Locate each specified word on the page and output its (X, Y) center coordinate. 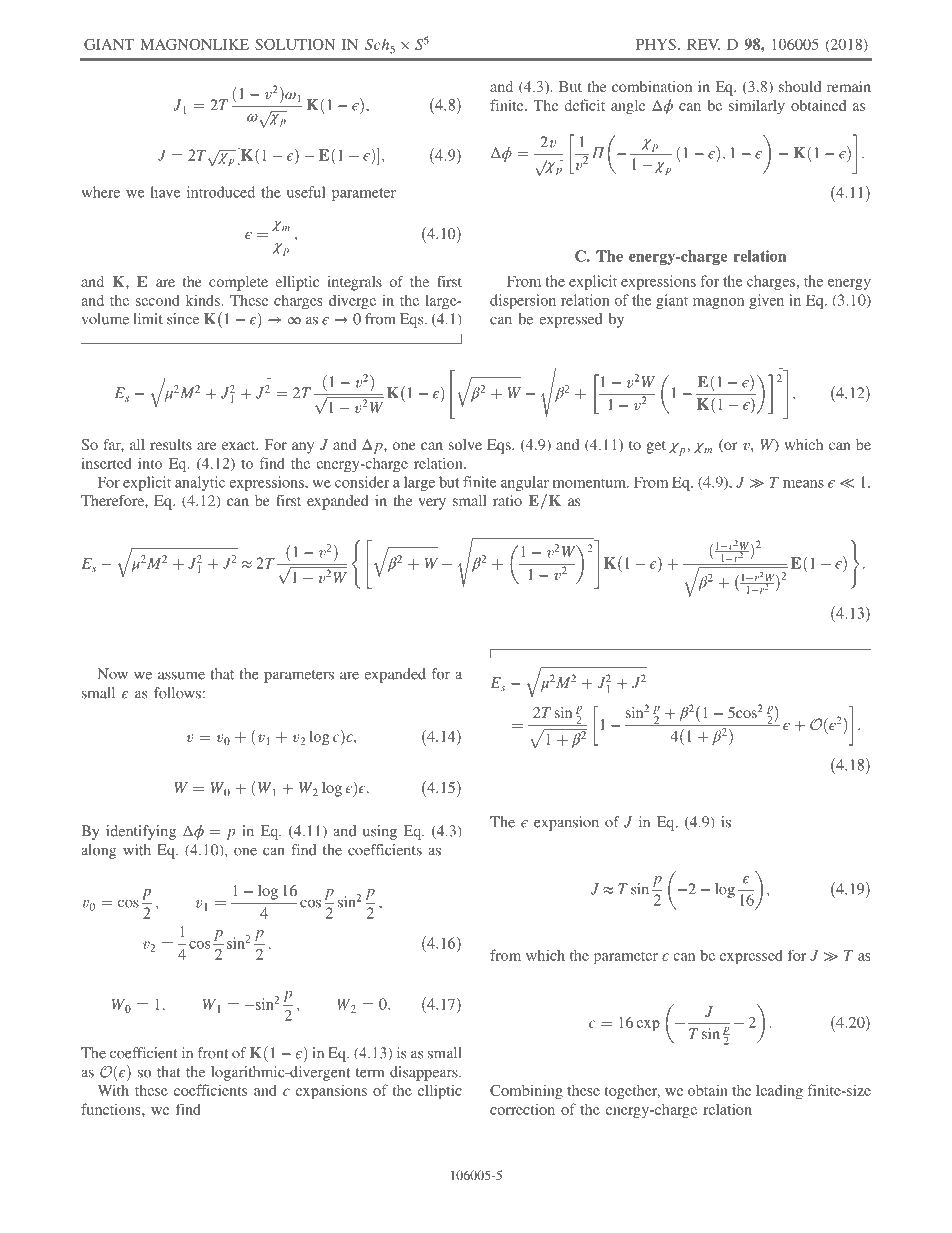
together (632, 1092)
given (766, 301)
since (183, 319)
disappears (425, 1073)
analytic (200, 483)
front (213, 1053)
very (432, 504)
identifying (141, 832)
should (800, 86)
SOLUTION (295, 44)
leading (779, 1092)
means (803, 484)
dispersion (523, 301)
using (380, 832)
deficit (584, 105)
